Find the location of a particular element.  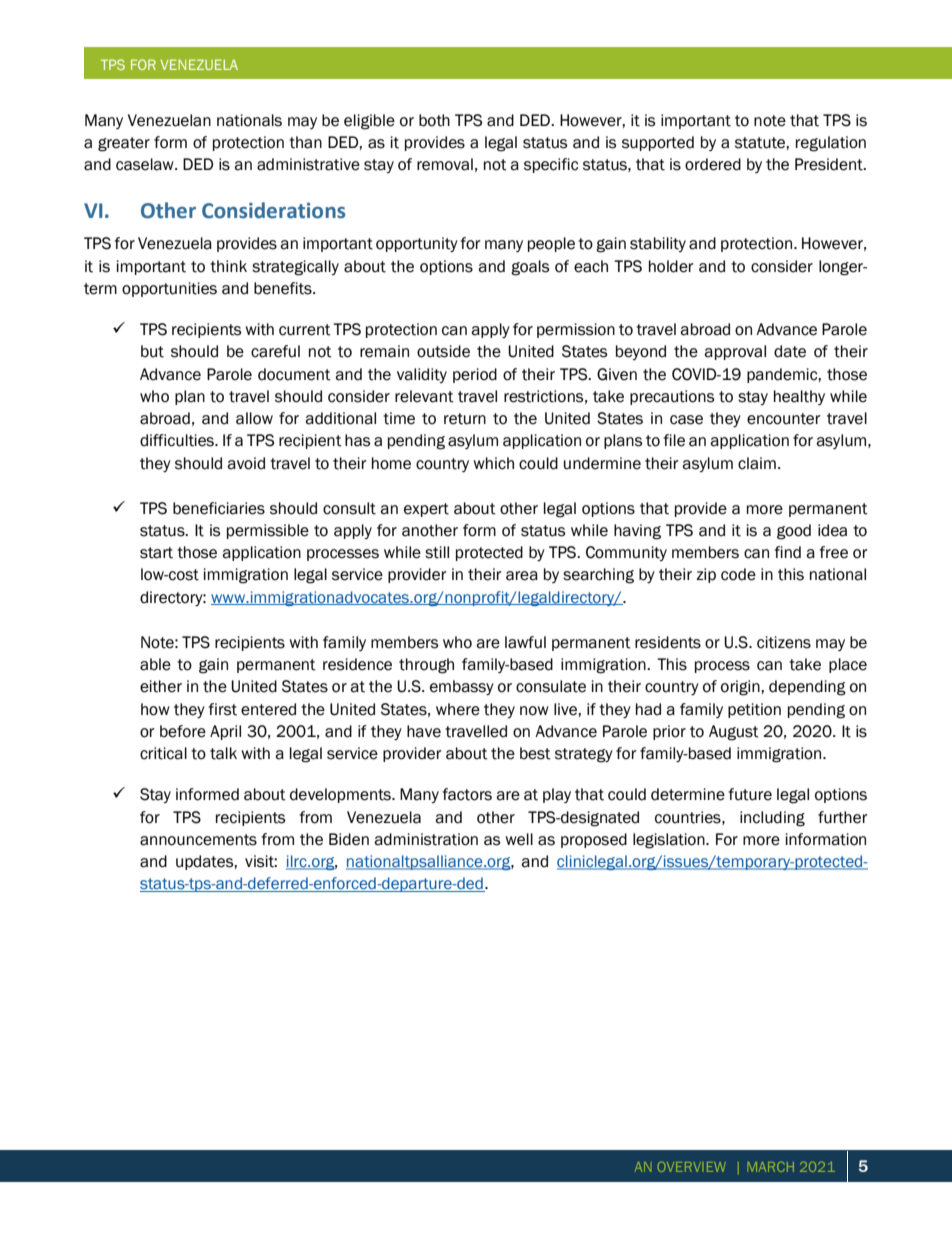

ordered is located at coordinates (713, 164).
